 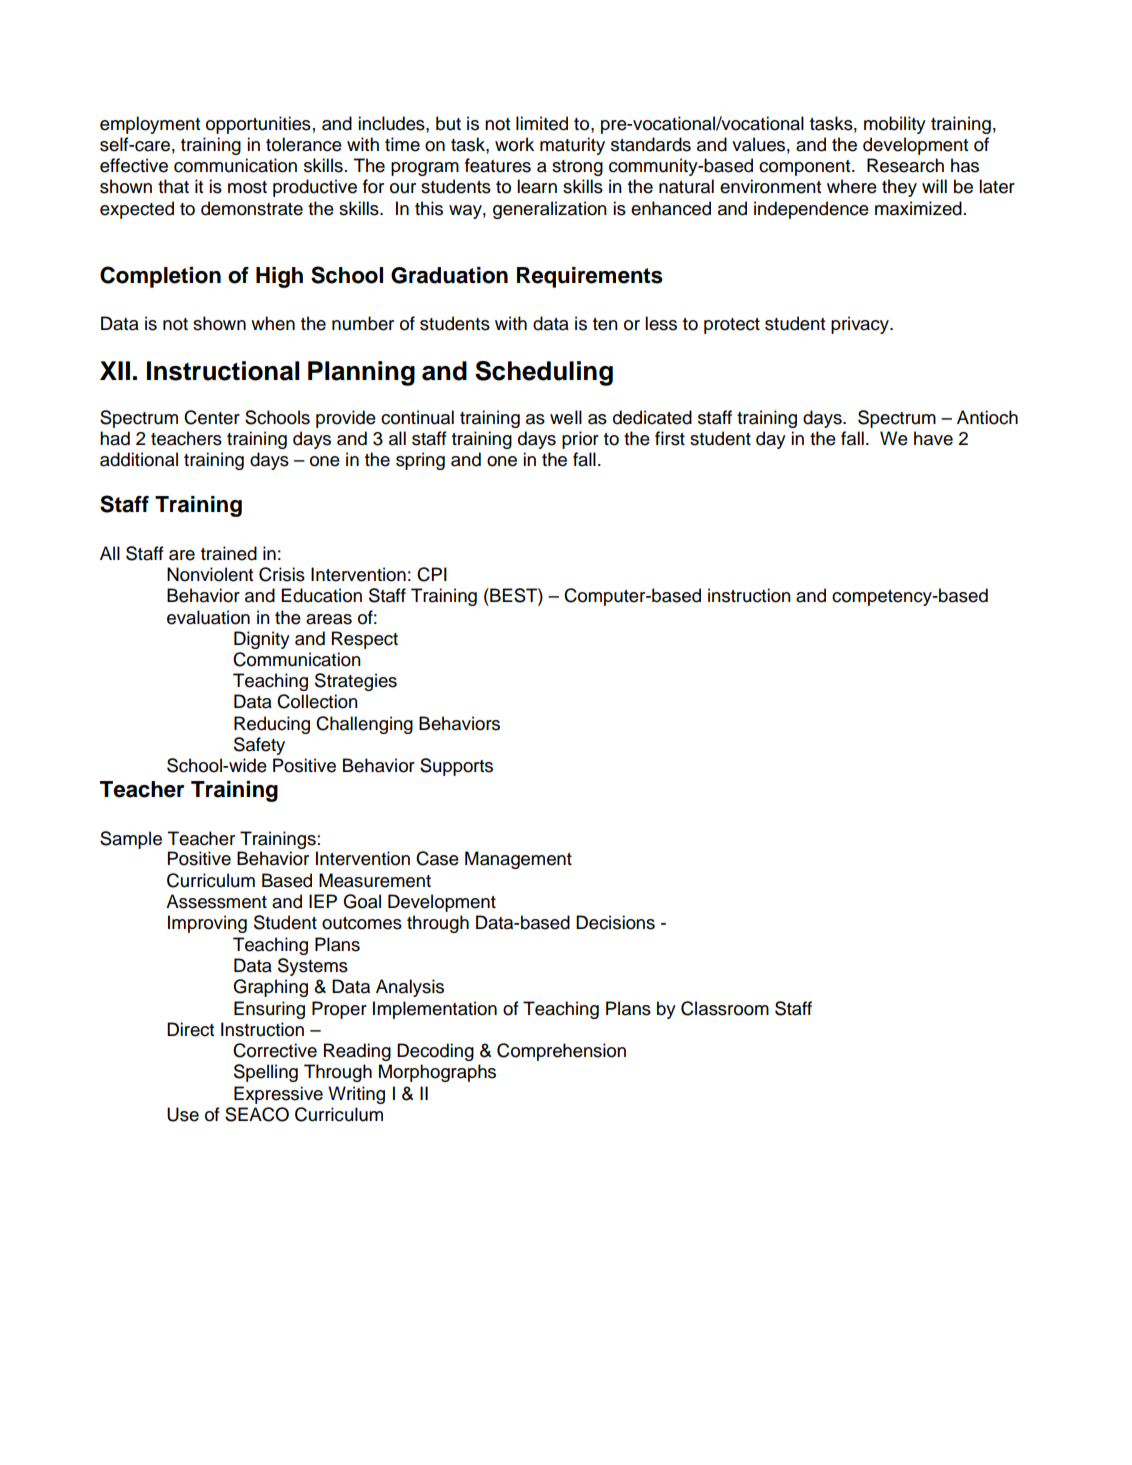 What do you see at coordinates (561, 1052) in the document?
I see `Comprehension` at bounding box center [561, 1052].
